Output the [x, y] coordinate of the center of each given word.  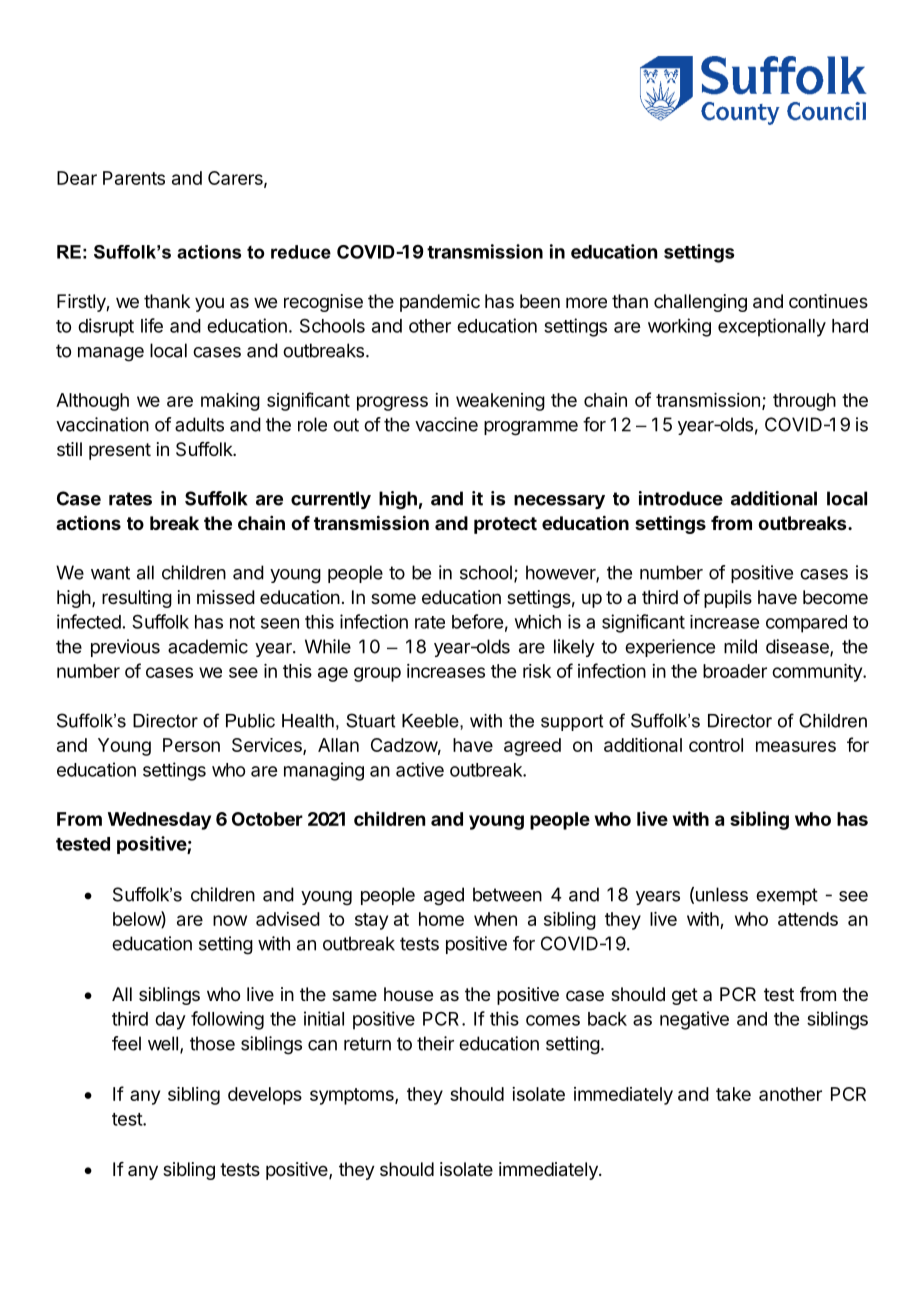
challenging [700, 303]
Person [191, 745]
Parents [134, 178]
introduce [681, 498]
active [420, 769]
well [163, 1043]
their [435, 1043]
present [120, 451]
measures [796, 746]
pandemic [440, 303]
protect [505, 525]
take [733, 1094]
